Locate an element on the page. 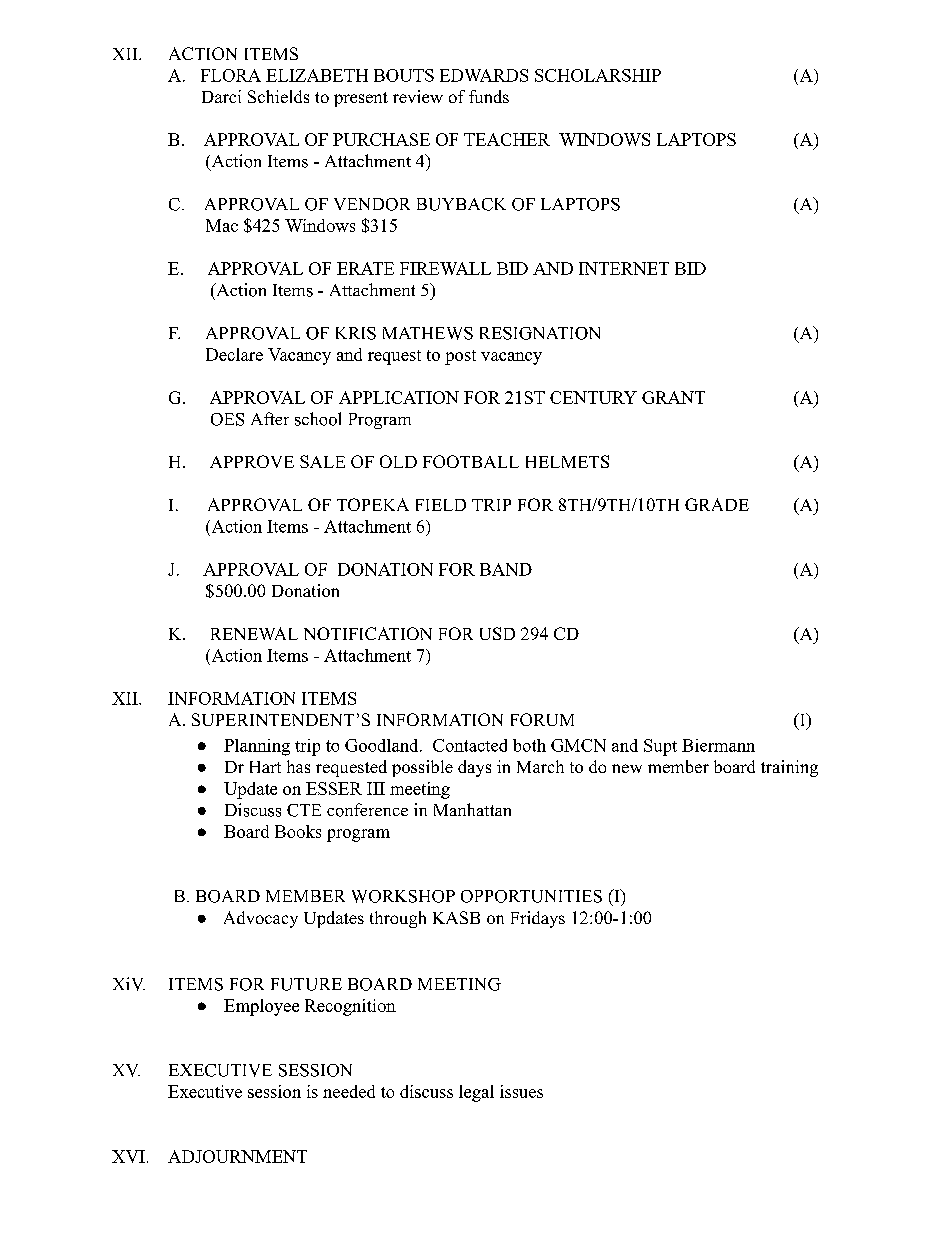 This document has width=952, height=1233. ADJOURNMENT is located at coordinates (237, 1156).
